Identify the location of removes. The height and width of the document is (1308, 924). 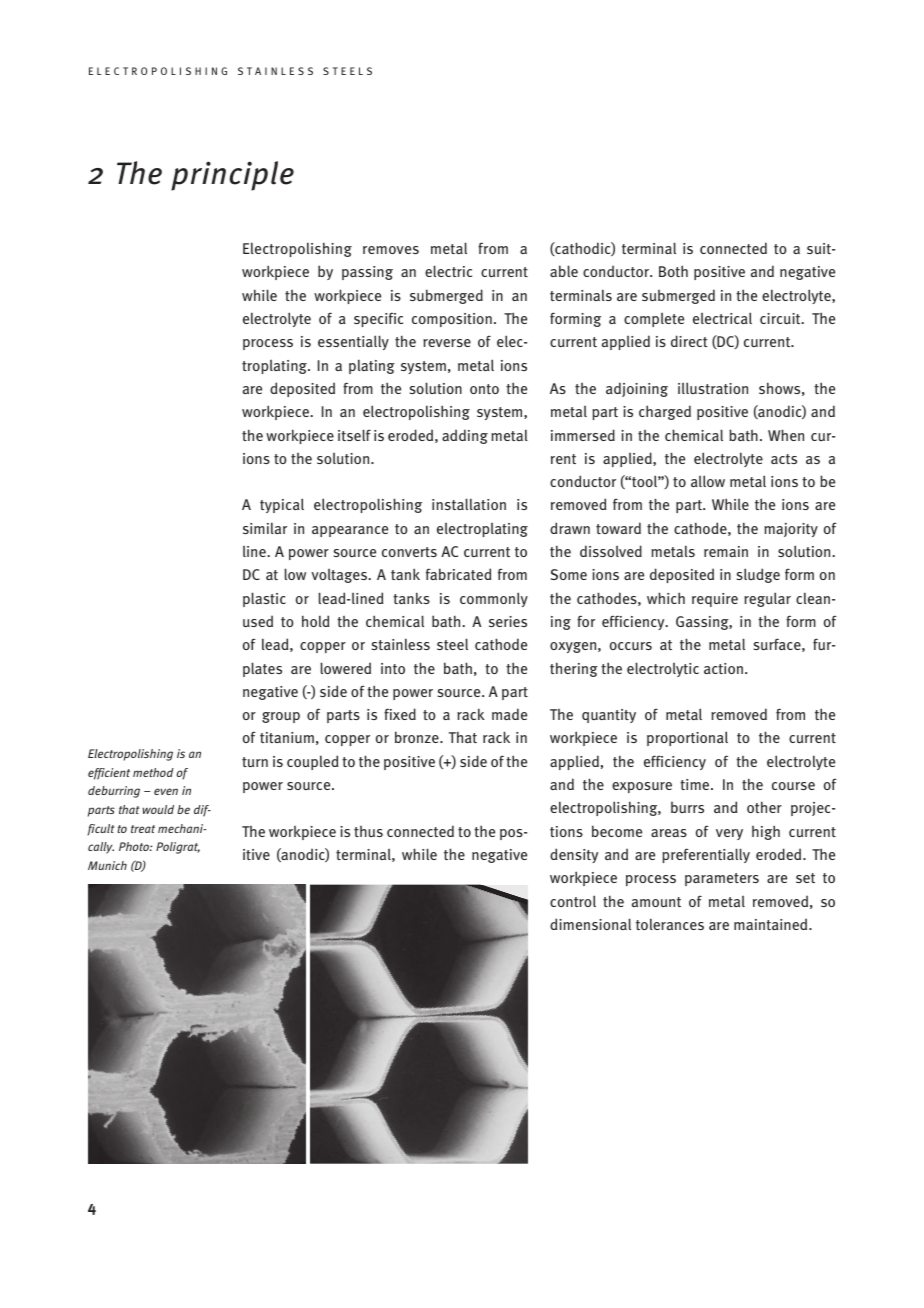
(391, 250).
